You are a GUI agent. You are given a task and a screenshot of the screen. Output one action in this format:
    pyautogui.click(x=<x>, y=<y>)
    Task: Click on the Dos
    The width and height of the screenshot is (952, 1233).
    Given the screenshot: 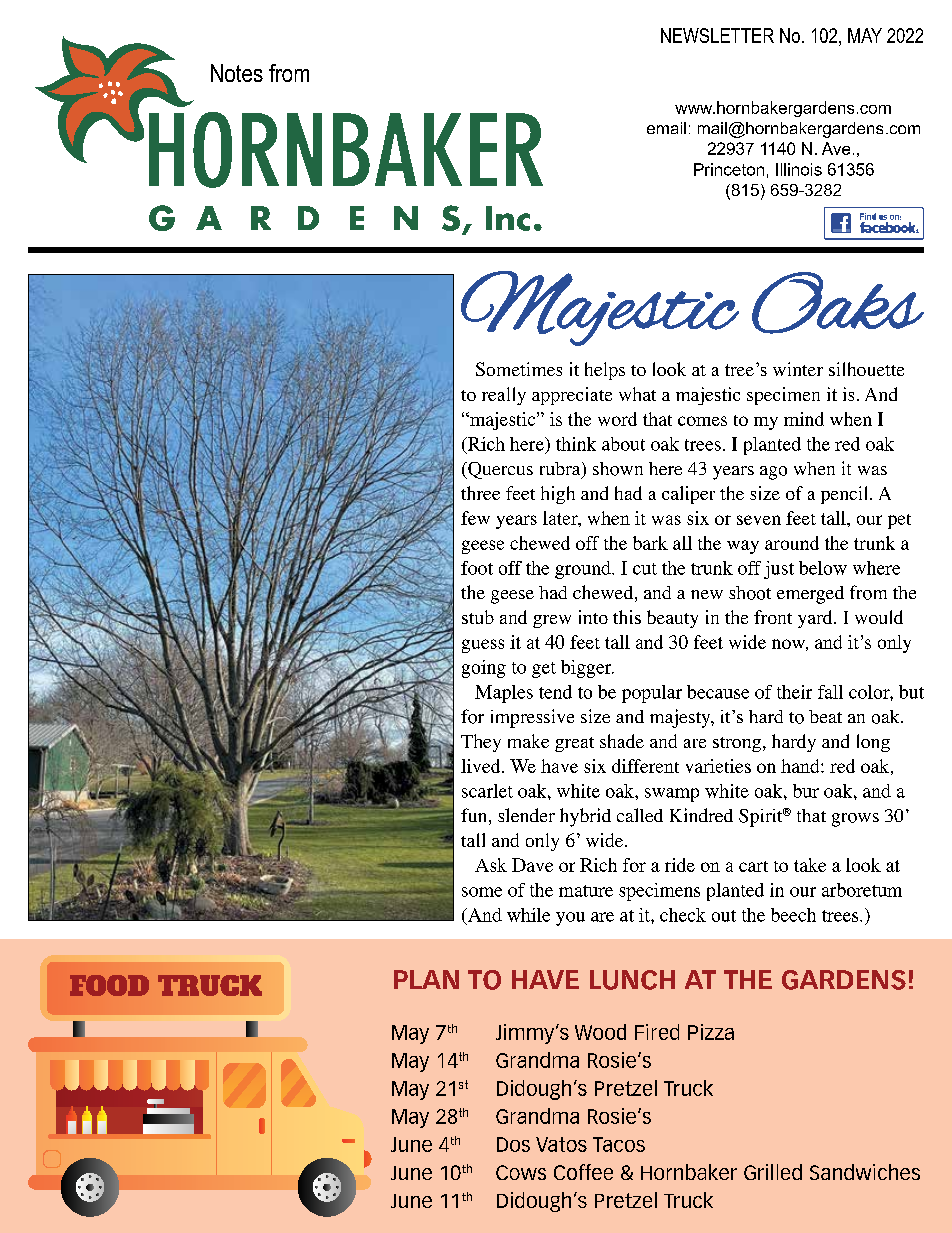 What is the action you would take?
    pyautogui.click(x=513, y=1144)
